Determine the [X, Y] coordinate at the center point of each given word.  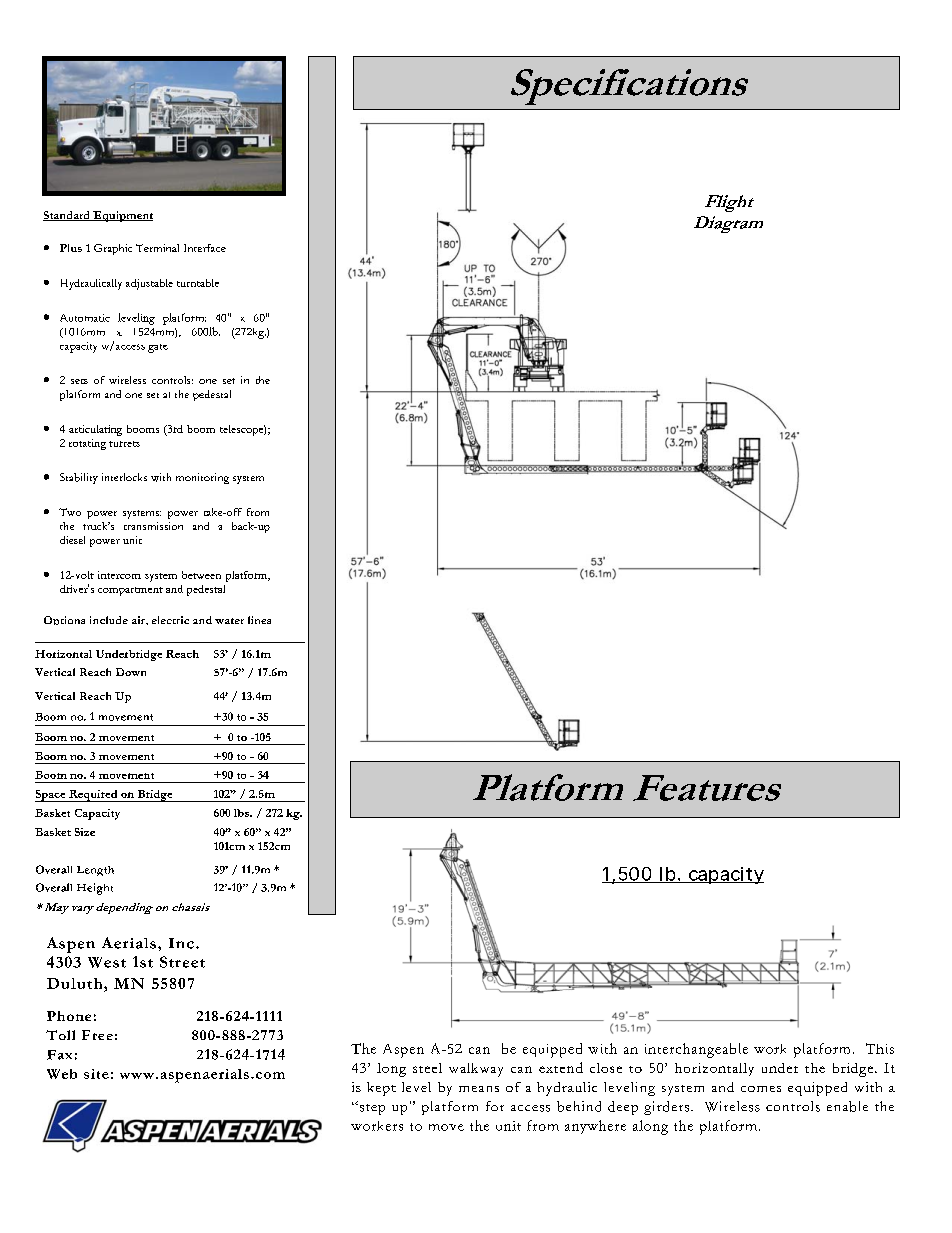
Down [131, 672]
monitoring [202, 478]
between [201, 575]
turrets [124, 444]
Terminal [157, 248]
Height [95, 889]
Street [182, 962]
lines [259, 620]
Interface [205, 248]
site [96, 1074]
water [229, 621]
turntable [198, 283]
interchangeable [696, 1050]
